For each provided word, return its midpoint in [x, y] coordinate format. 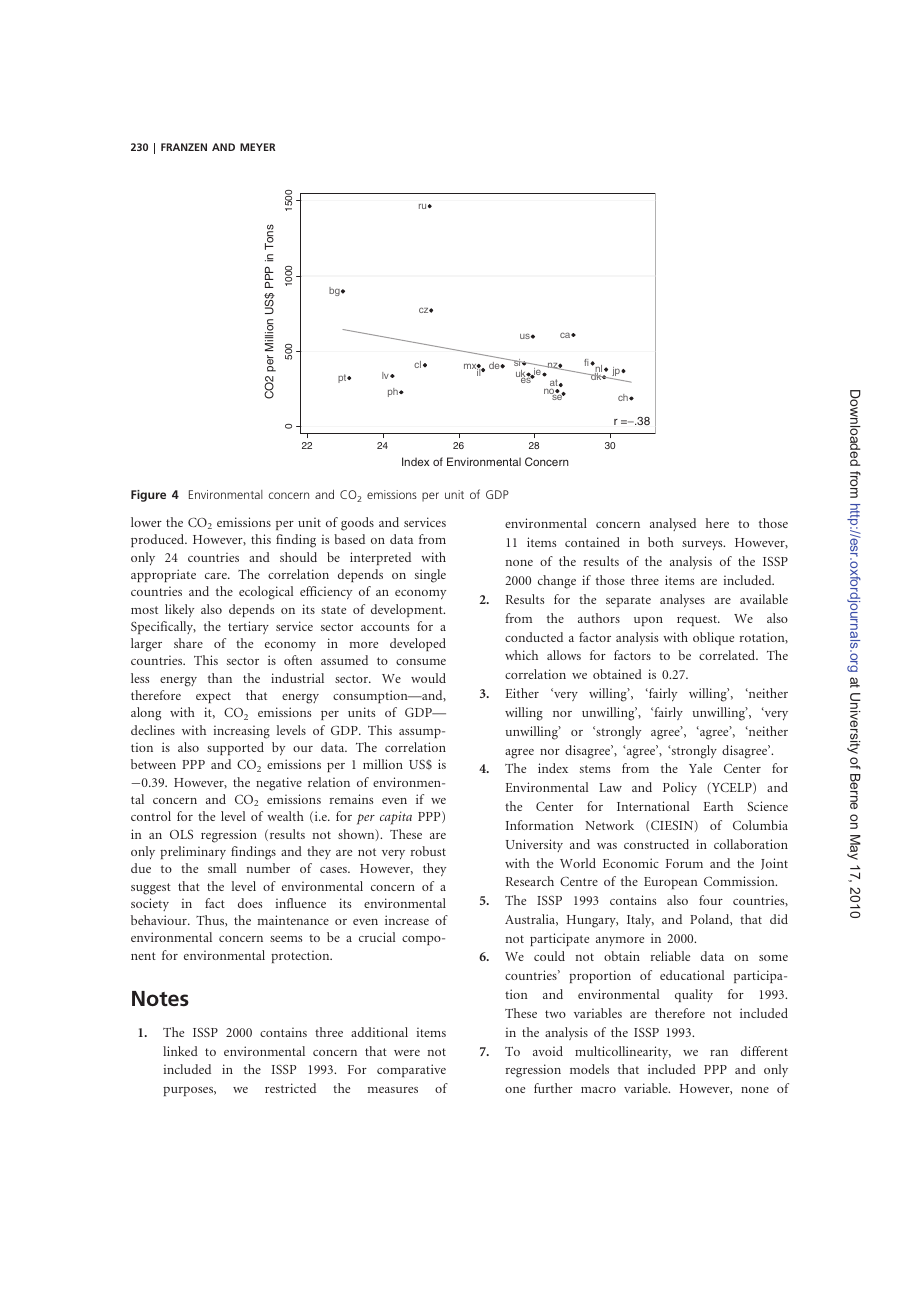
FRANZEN [184, 147]
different [764, 1051]
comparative [411, 1070]
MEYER [257, 147]
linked [180, 1051]
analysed [673, 524]
